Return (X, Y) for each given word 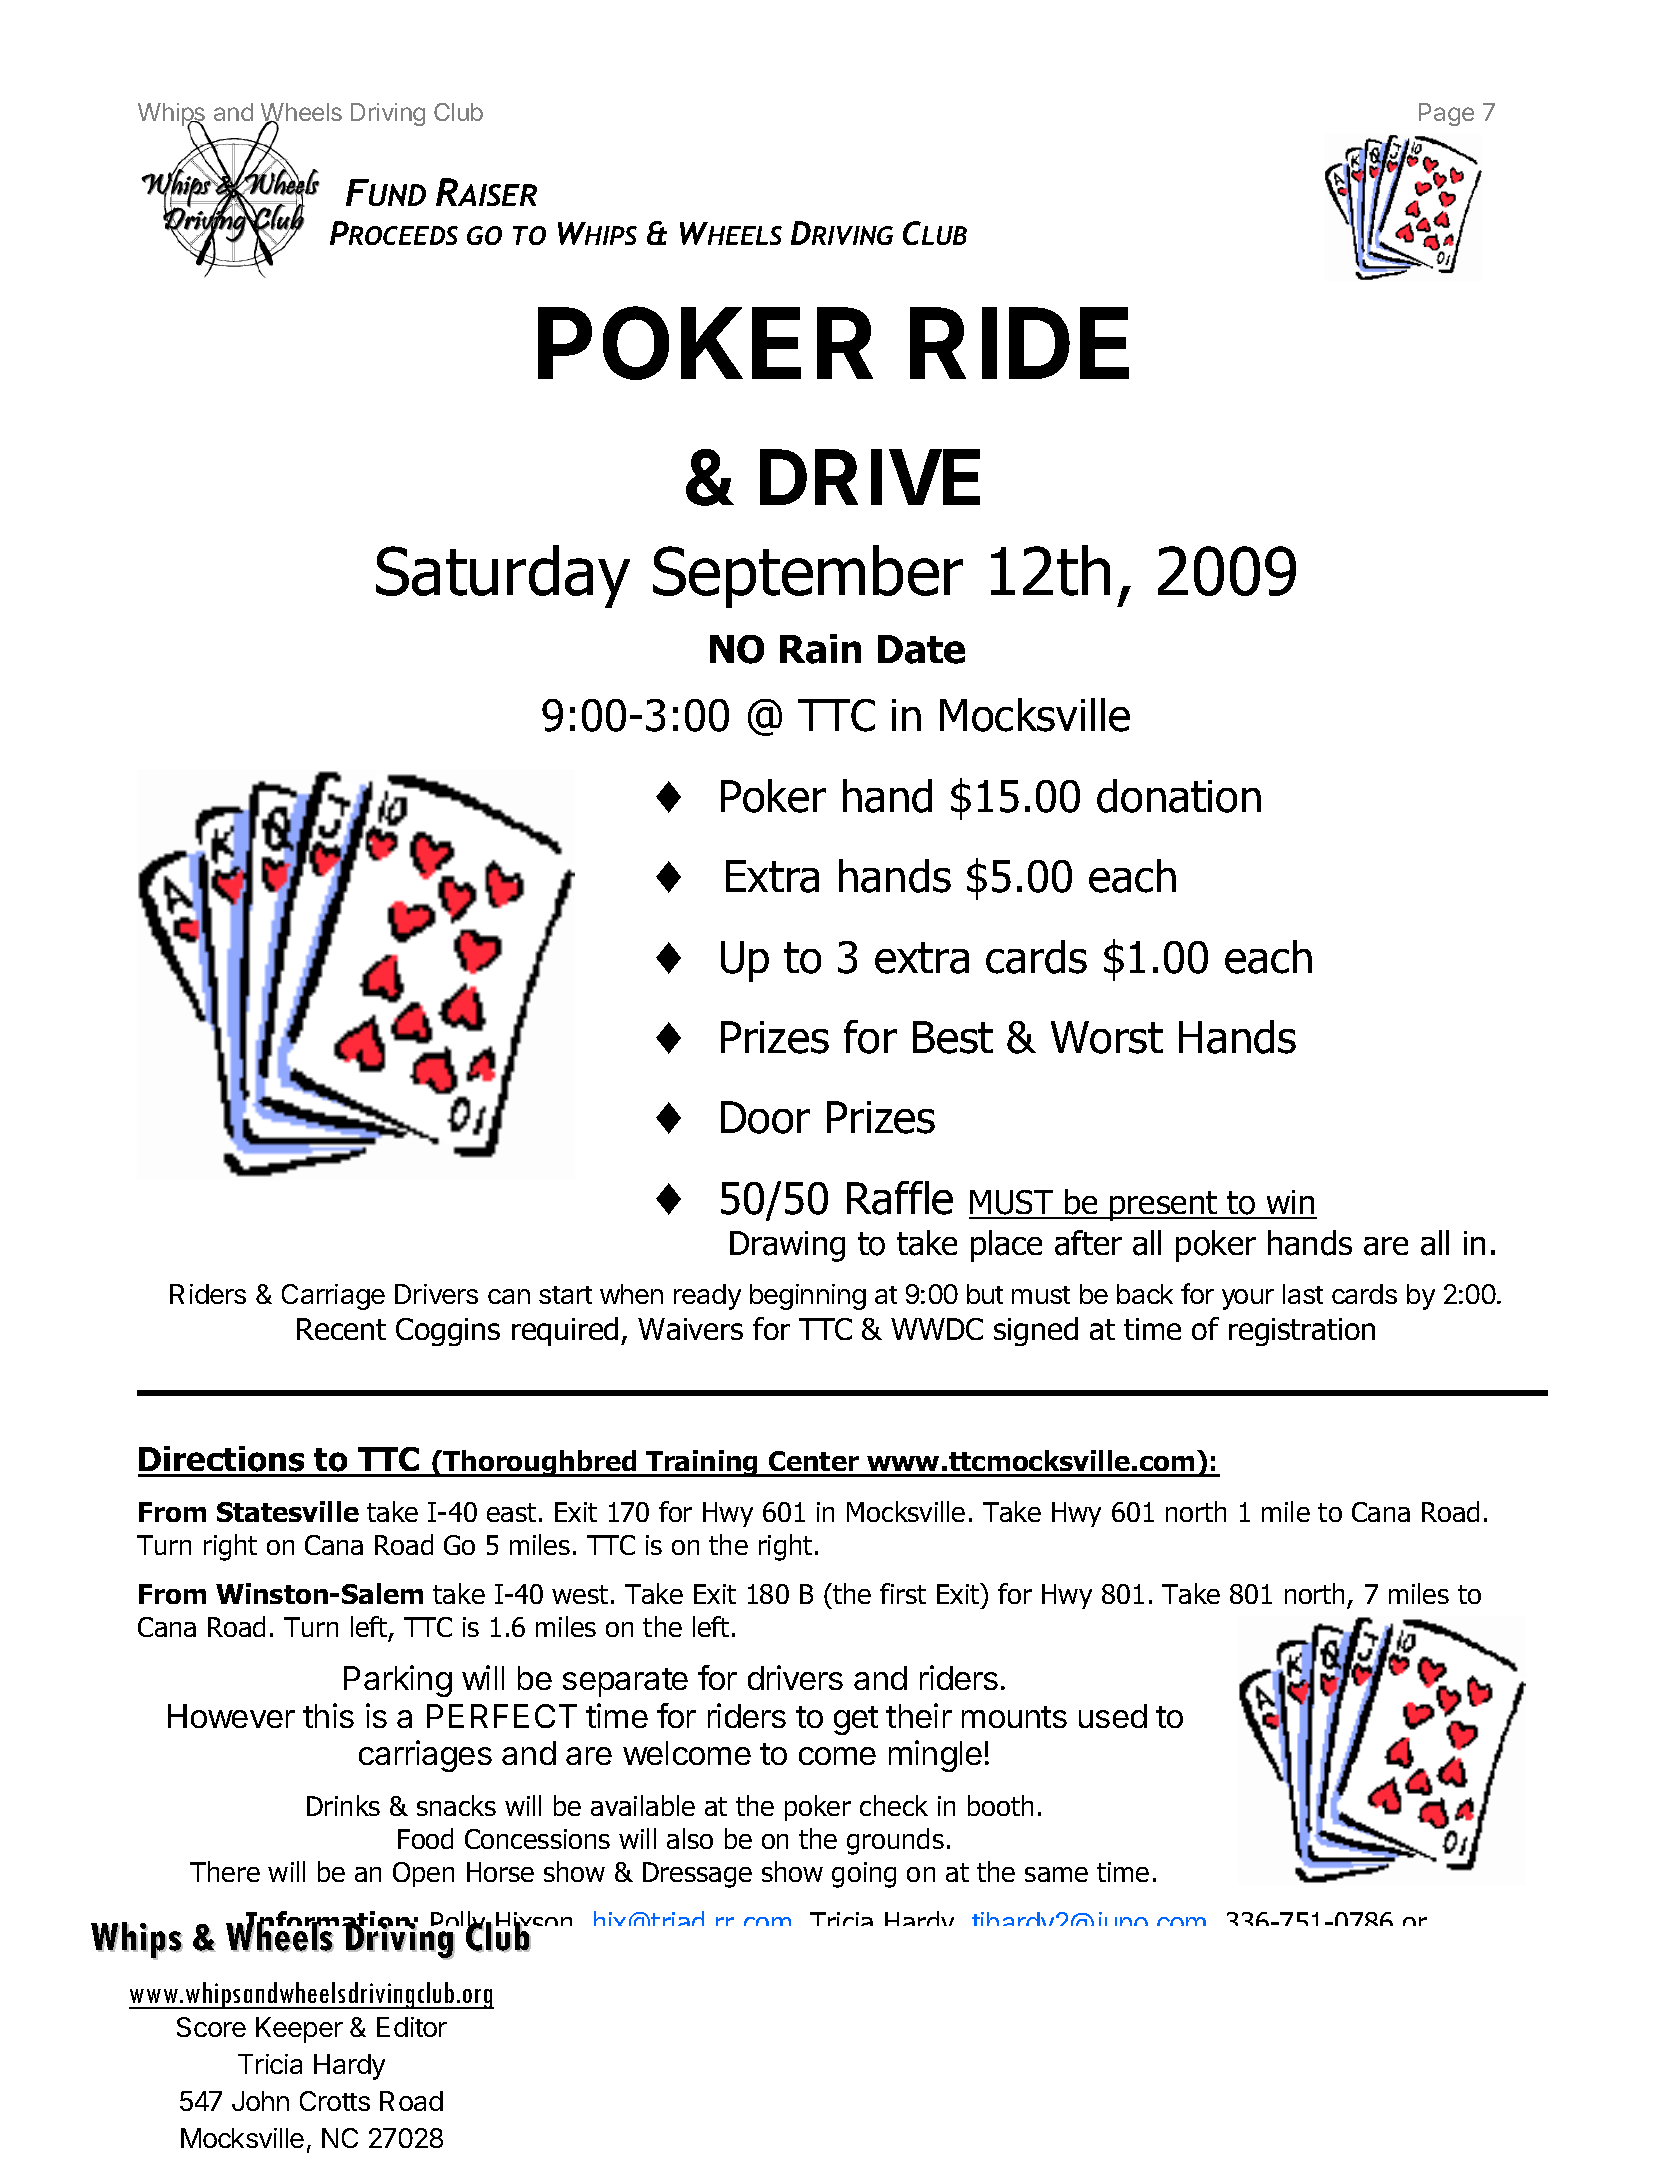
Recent (341, 1329)
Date (921, 649)
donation (1179, 796)
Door (765, 1117)
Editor (412, 2027)
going (864, 1875)
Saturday (503, 576)
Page (1446, 114)
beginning (808, 1297)
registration (1302, 1332)
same (1056, 1874)
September (808, 576)
